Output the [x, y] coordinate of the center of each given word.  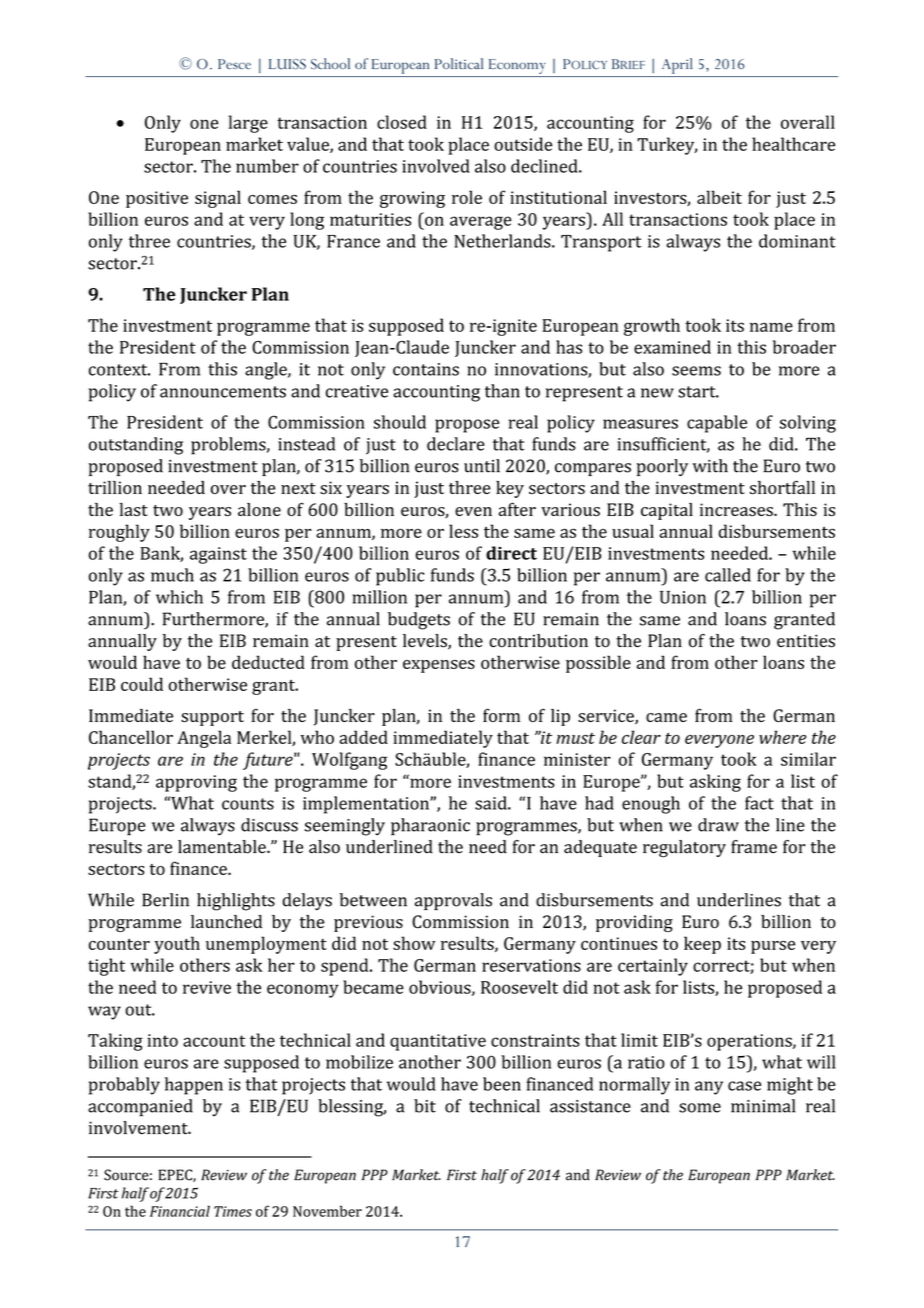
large [248, 124]
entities [806, 641]
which [179, 597]
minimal [763, 1106]
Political [459, 63]
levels [426, 642]
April [677, 66]
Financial [180, 1211]
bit [425, 1106]
